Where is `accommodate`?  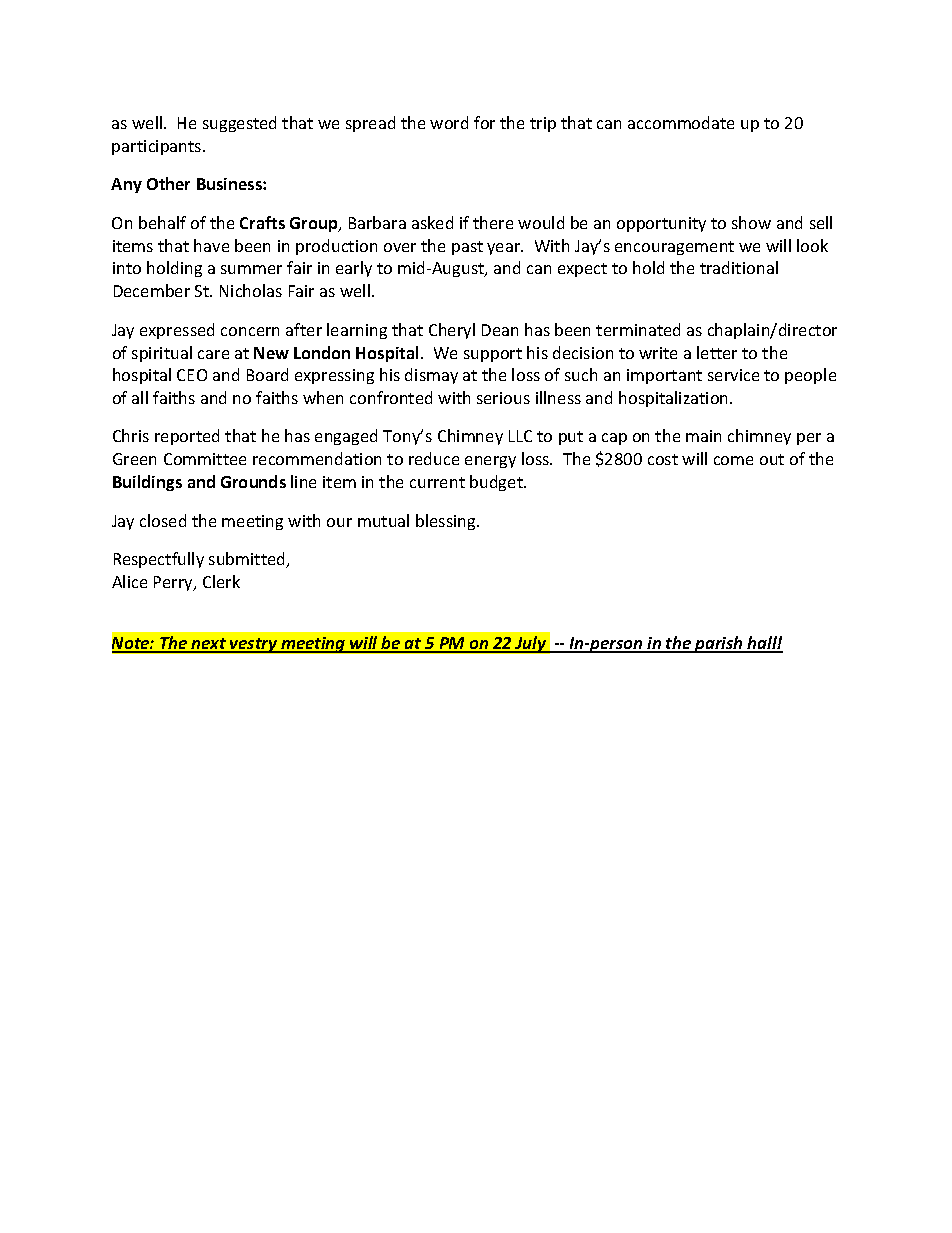 accommodate is located at coordinates (681, 122).
